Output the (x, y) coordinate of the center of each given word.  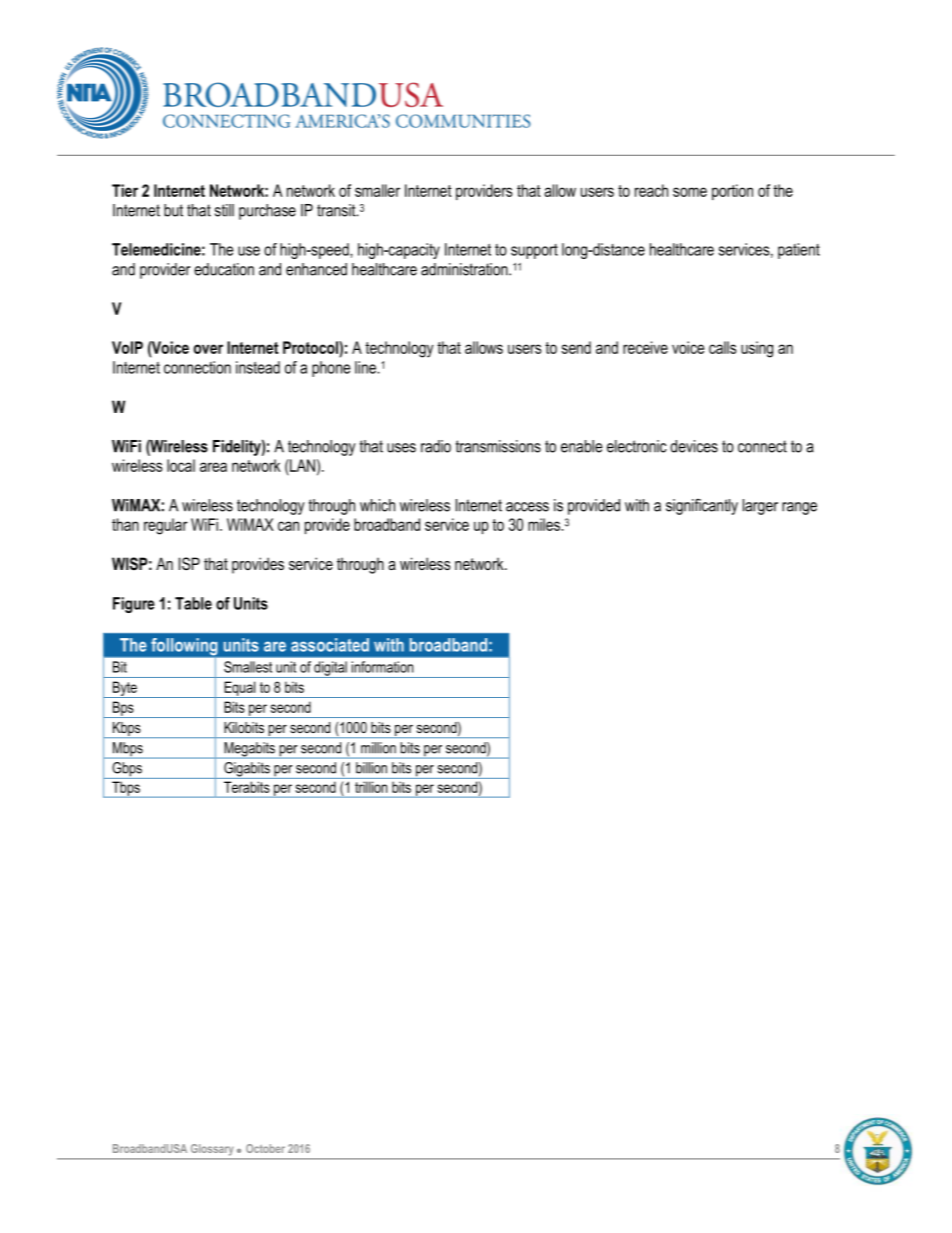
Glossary (212, 1149)
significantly (702, 506)
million (378, 748)
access (527, 507)
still (224, 210)
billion (371, 768)
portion (732, 192)
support (534, 251)
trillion (371, 787)
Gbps (127, 770)
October (265, 1148)
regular (166, 526)
